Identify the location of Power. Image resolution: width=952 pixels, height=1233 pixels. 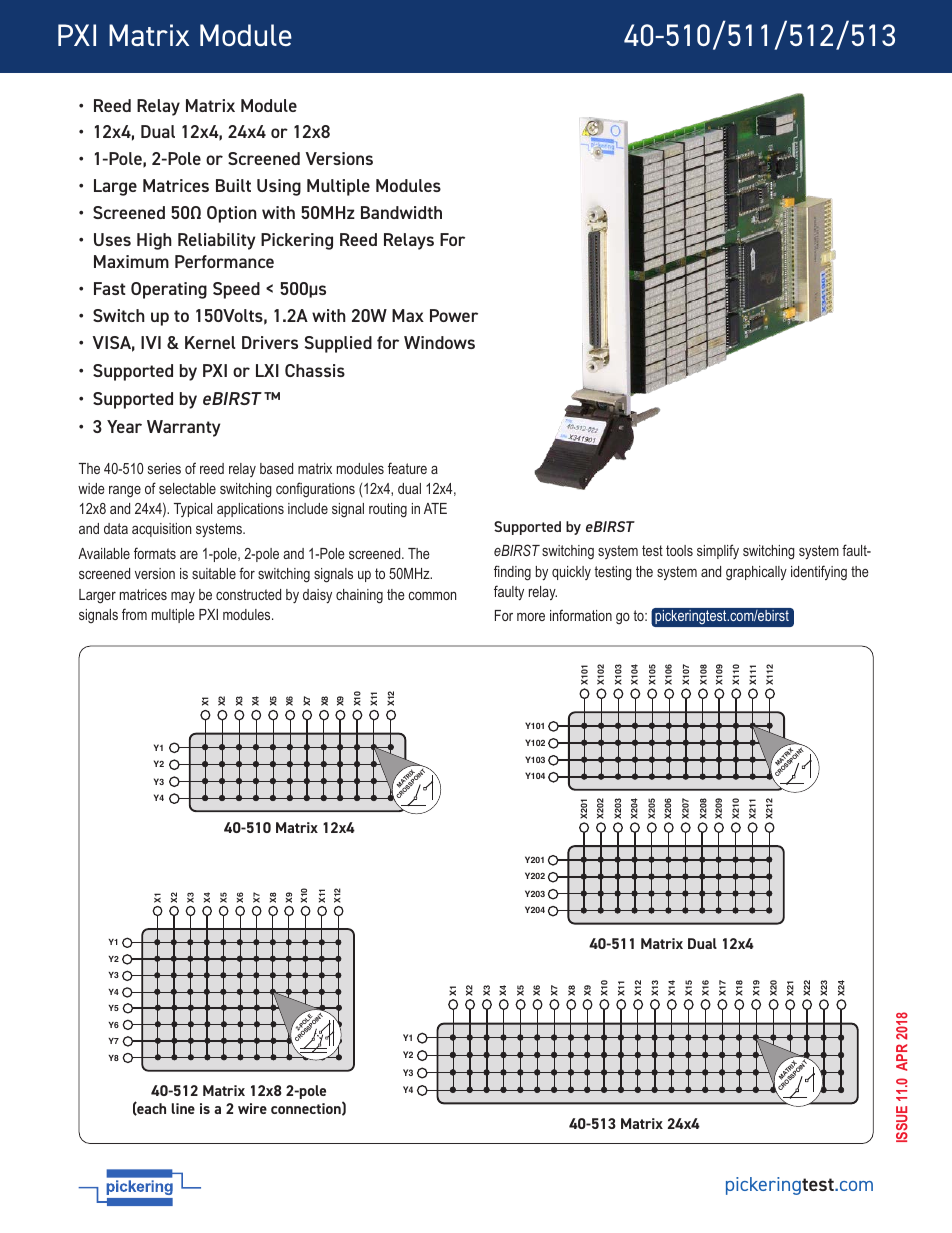
(454, 315).
